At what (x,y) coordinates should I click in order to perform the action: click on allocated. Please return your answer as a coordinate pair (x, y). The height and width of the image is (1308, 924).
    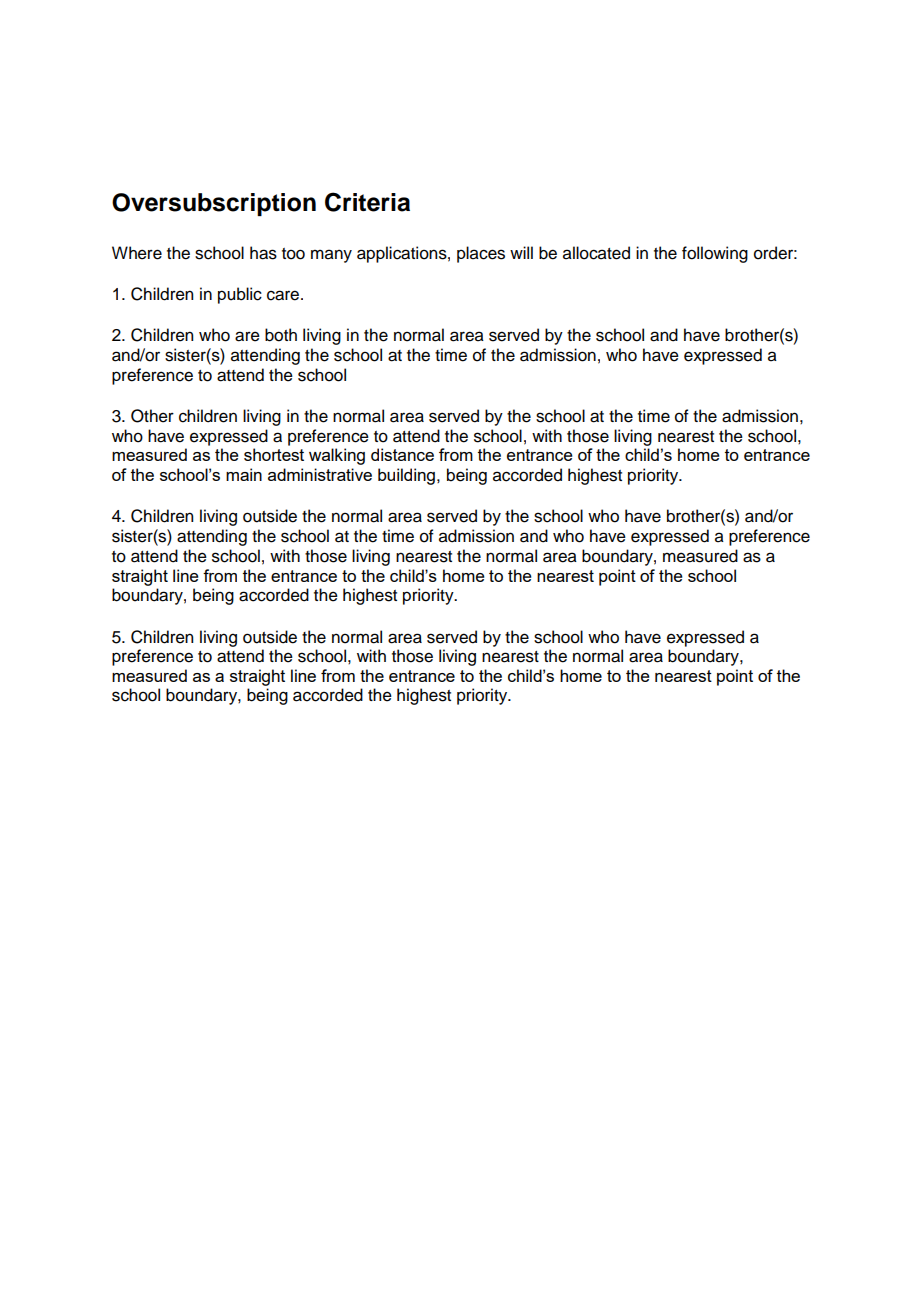
    Looking at the image, I should click on (596, 253).
